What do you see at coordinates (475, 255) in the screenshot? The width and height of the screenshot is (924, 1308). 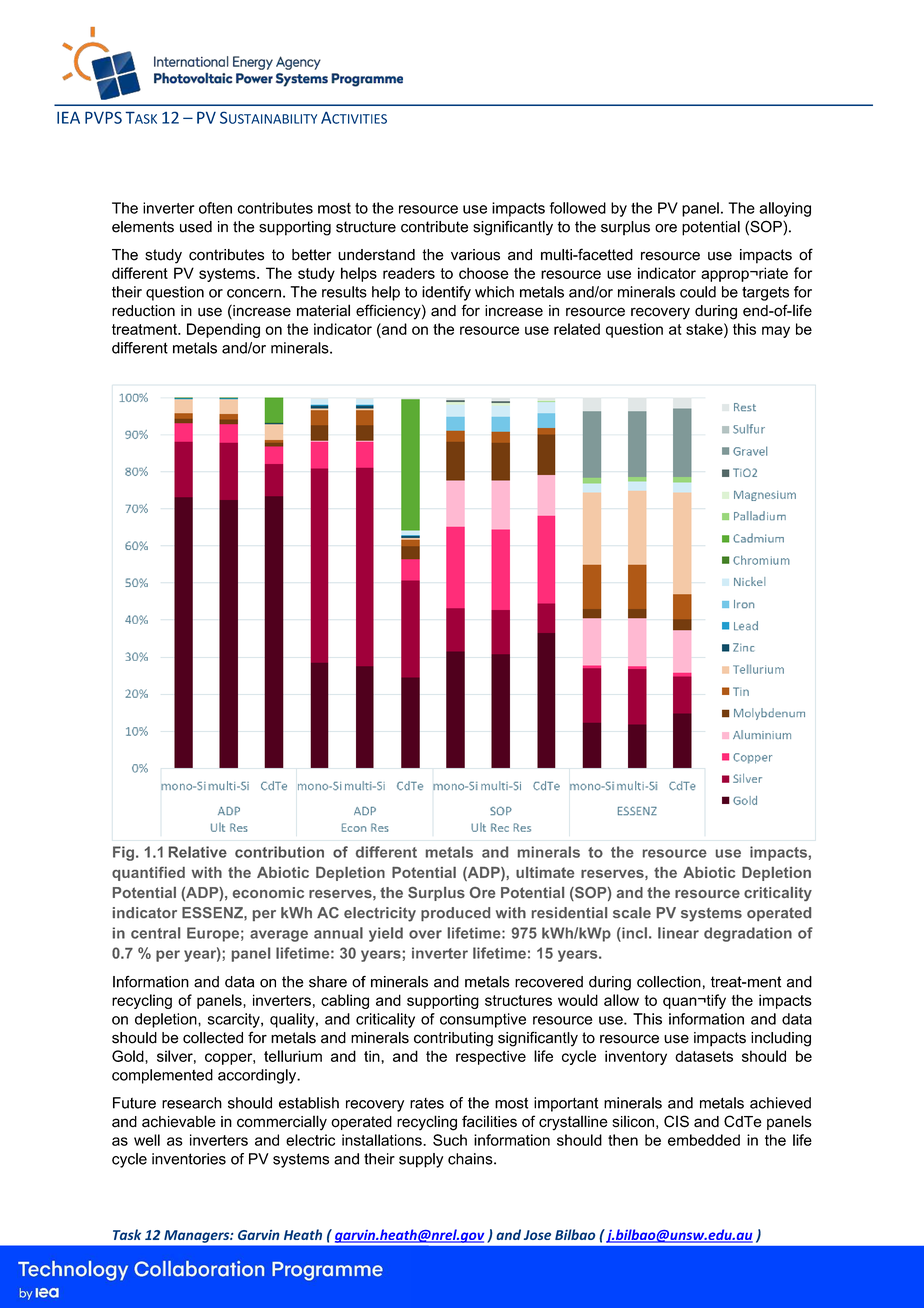 I see `various` at bounding box center [475, 255].
